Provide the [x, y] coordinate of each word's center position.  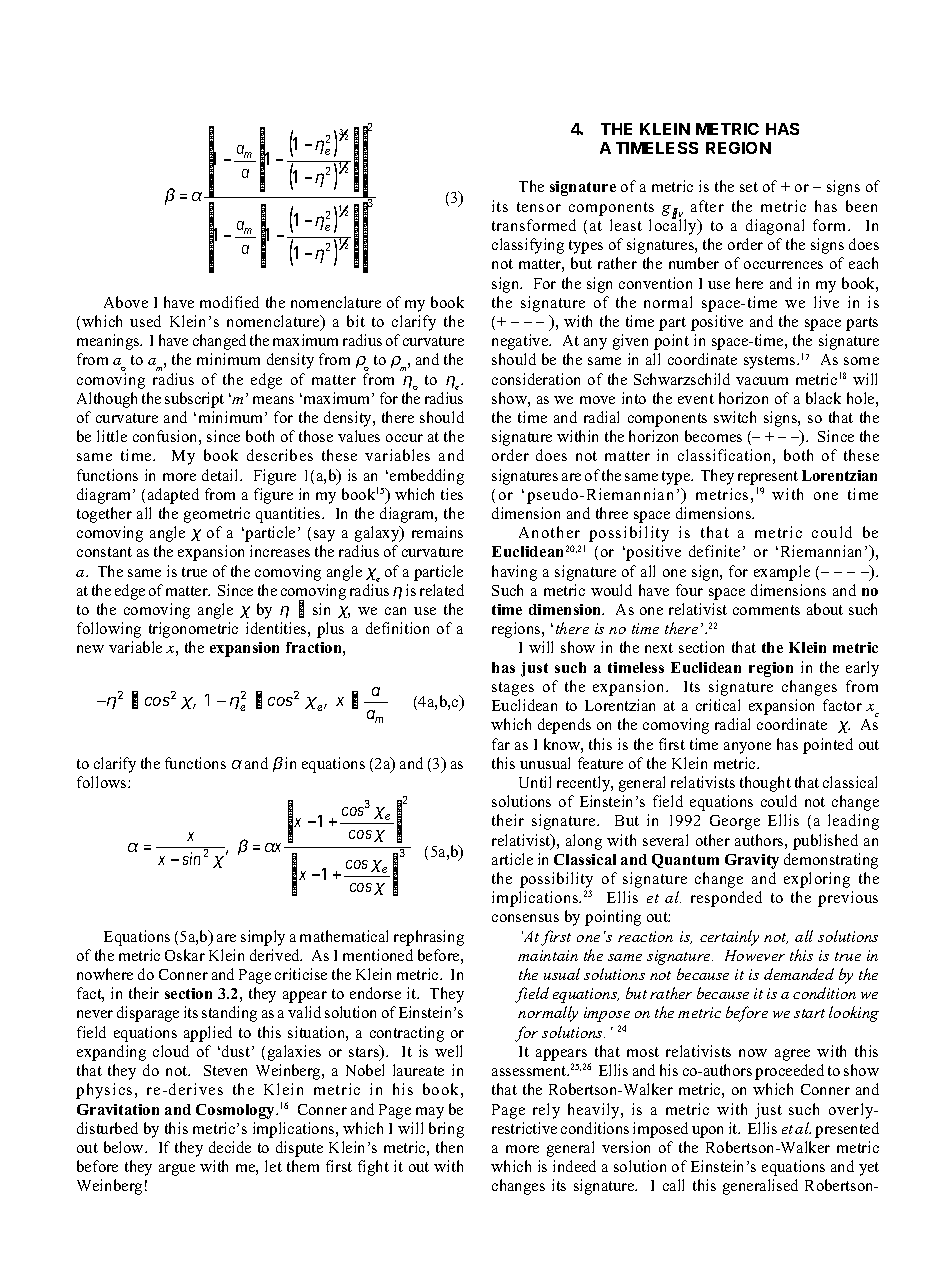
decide [230, 1147]
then [449, 1147]
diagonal [775, 227]
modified [229, 302]
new [90, 649]
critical [718, 705]
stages [513, 689]
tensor [539, 207]
